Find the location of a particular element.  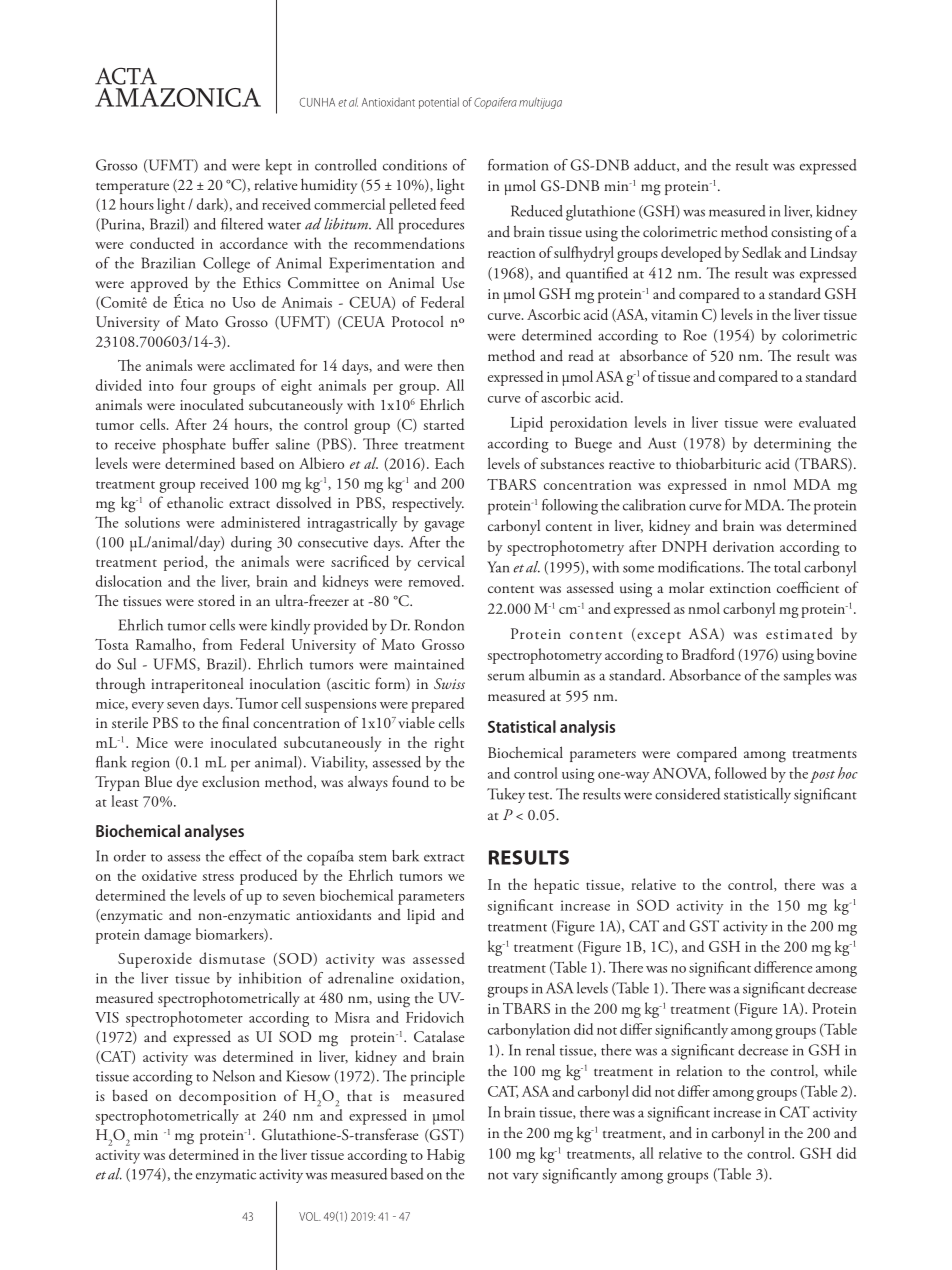

decomposition is located at coordinates (227, 1097).
